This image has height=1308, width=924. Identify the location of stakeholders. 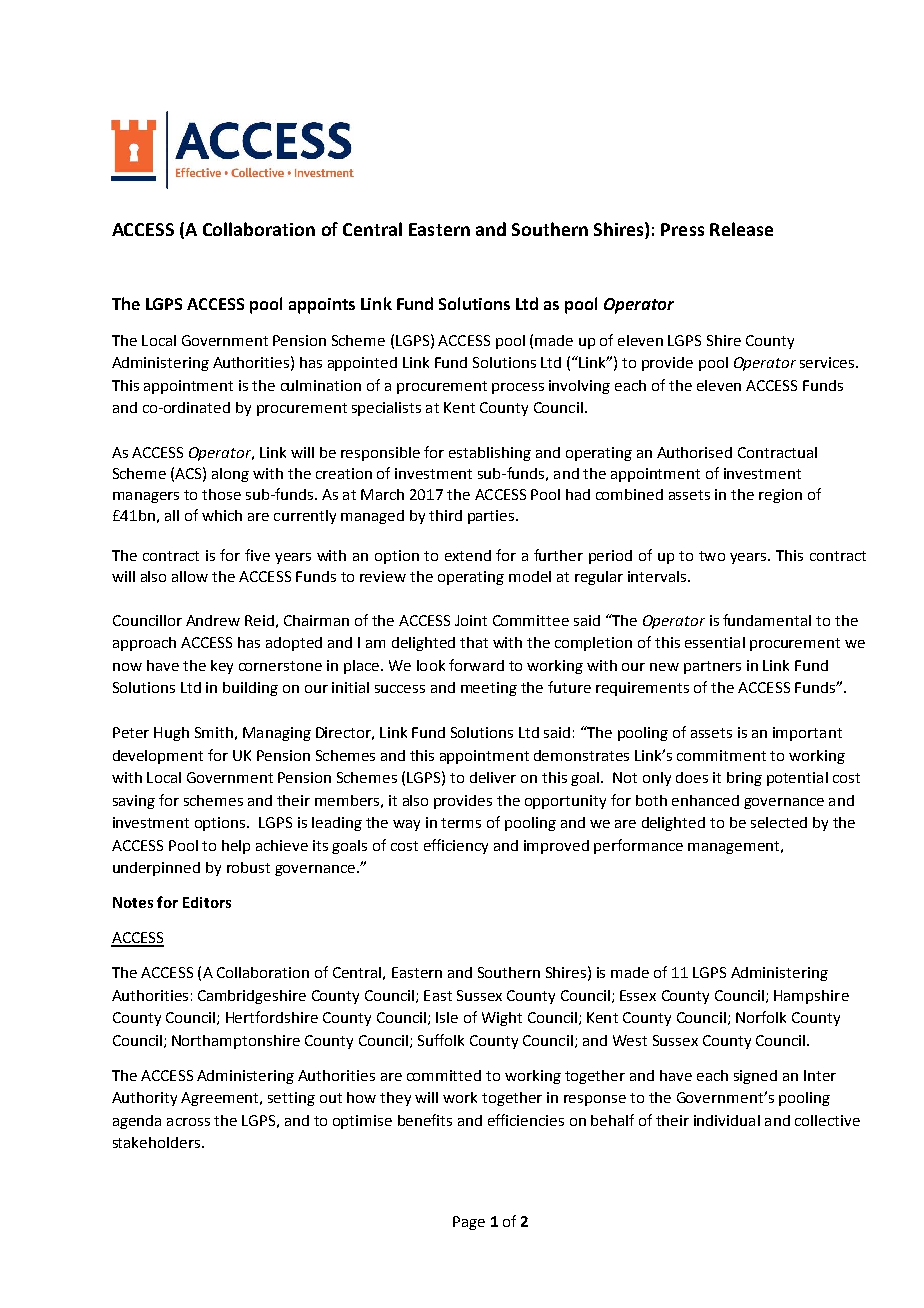
(156, 1142).
